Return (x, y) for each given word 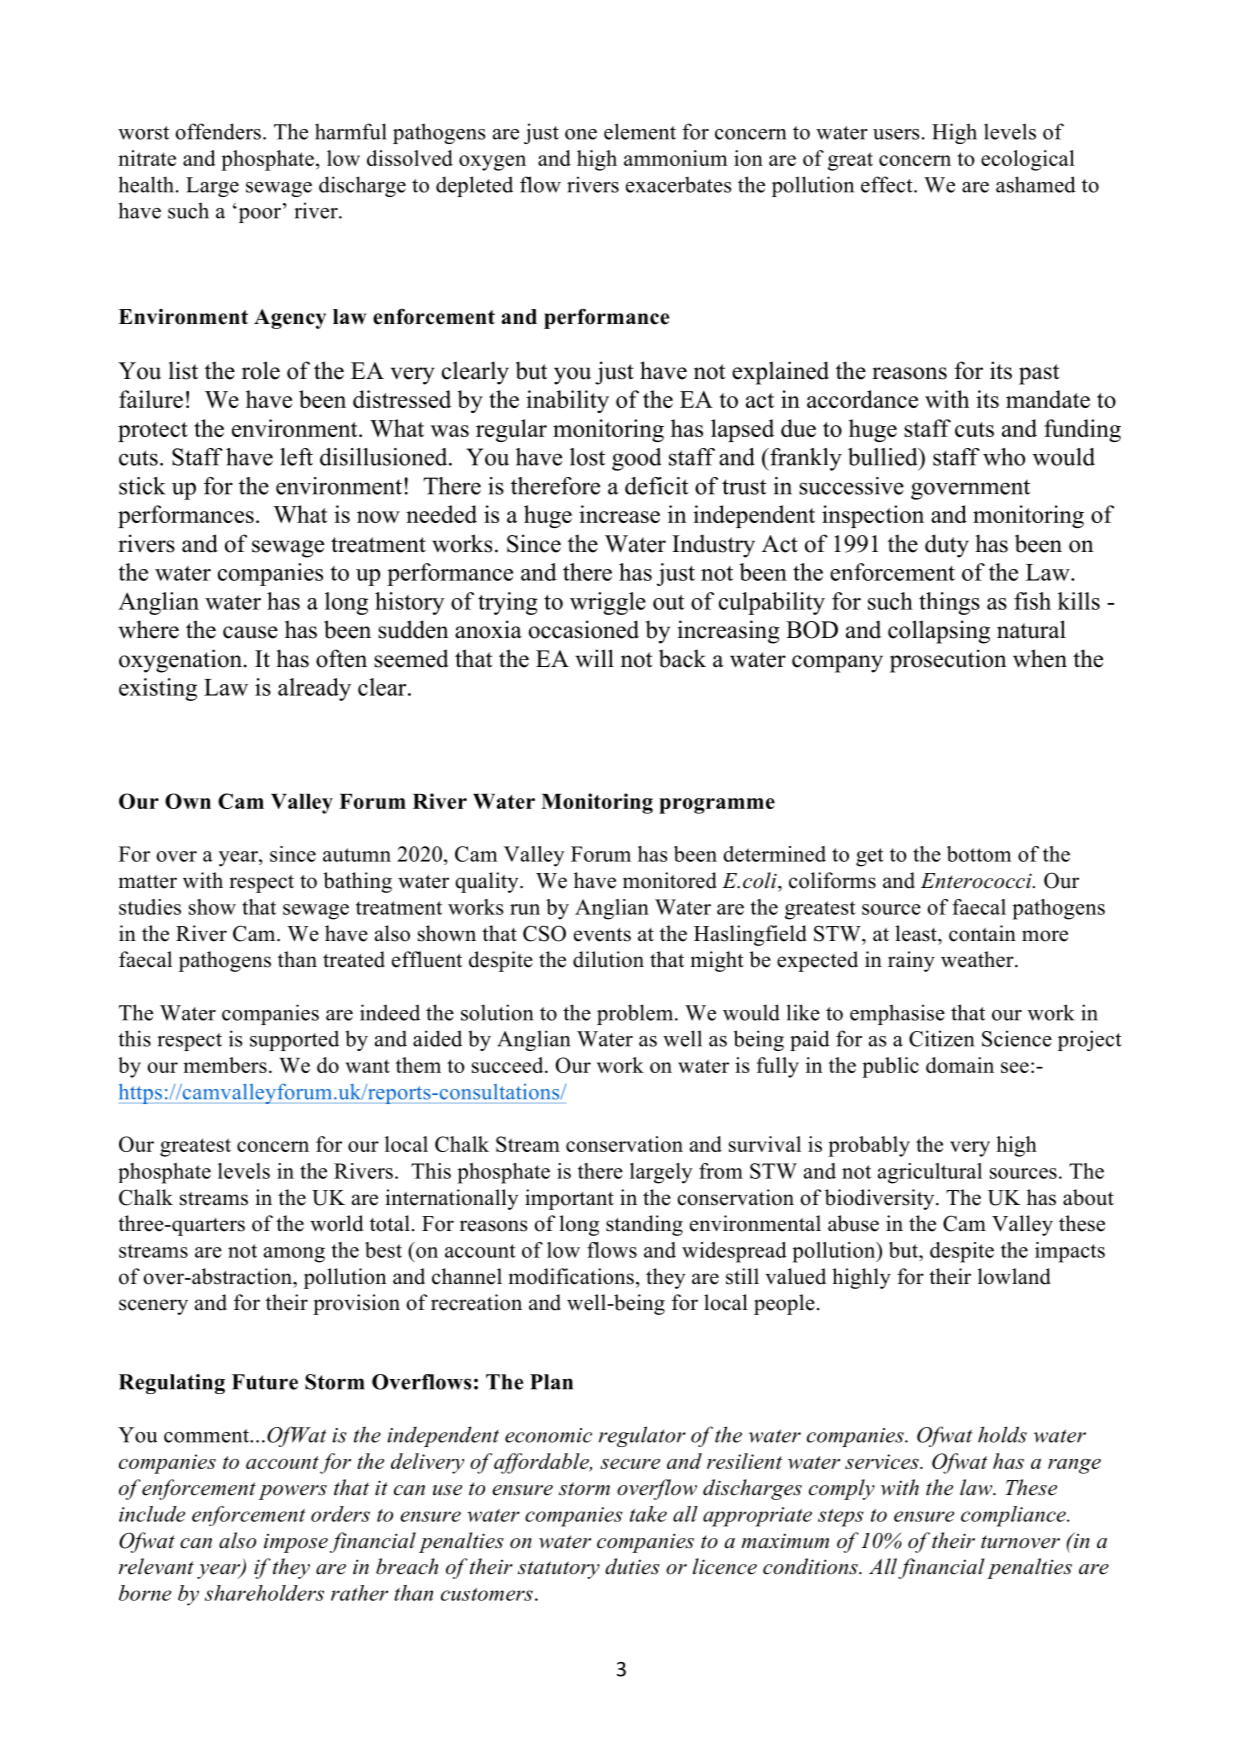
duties (632, 1566)
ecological (1028, 160)
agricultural (930, 1173)
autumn (357, 855)
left (296, 457)
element (640, 131)
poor (258, 215)
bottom (979, 854)
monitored (670, 880)
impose (296, 1543)
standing (644, 1225)
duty (947, 546)
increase (619, 514)
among (294, 1255)
